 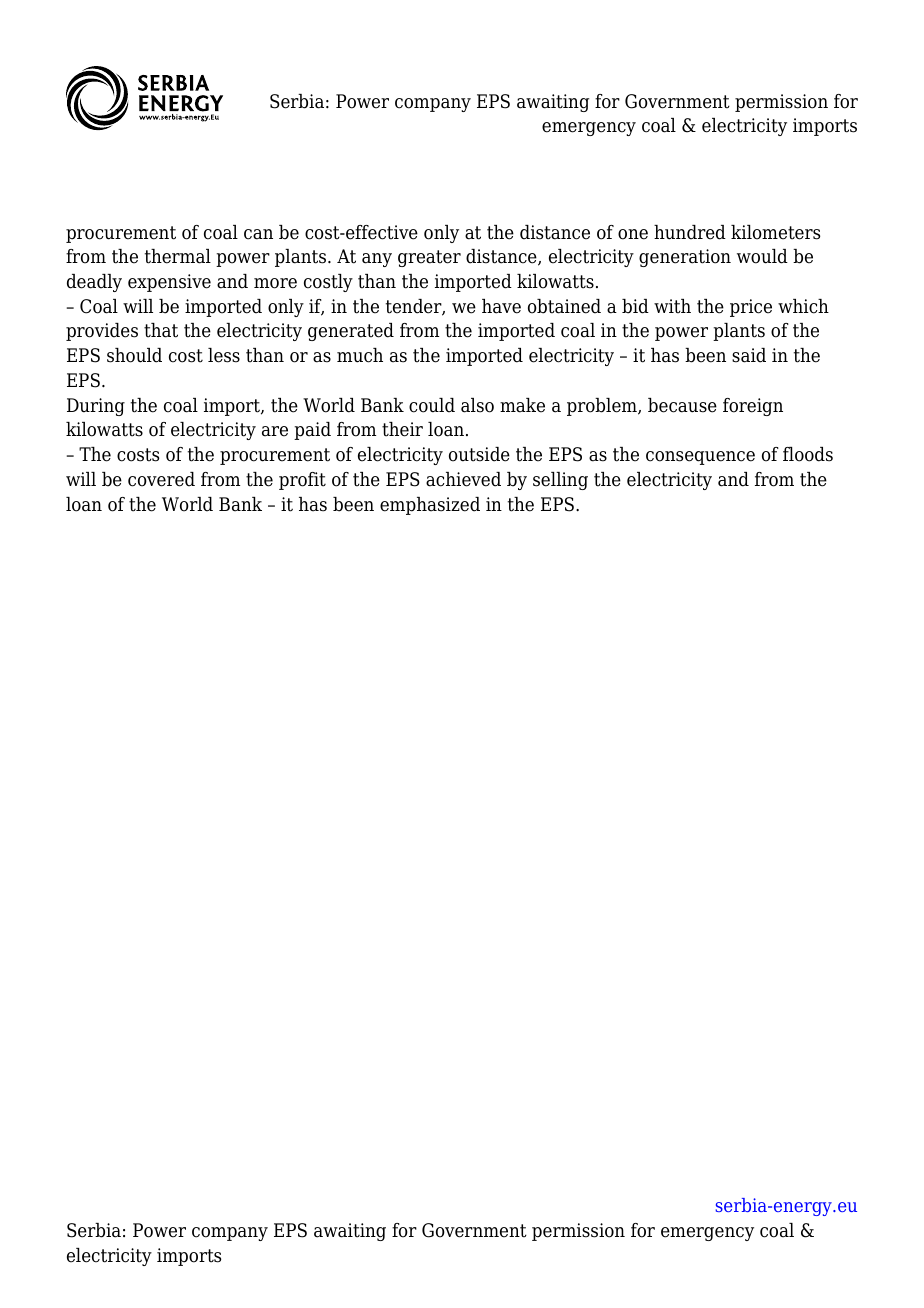 What do you see at coordinates (429, 258) in the screenshot?
I see `greater` at bounding box center [429, 258].
